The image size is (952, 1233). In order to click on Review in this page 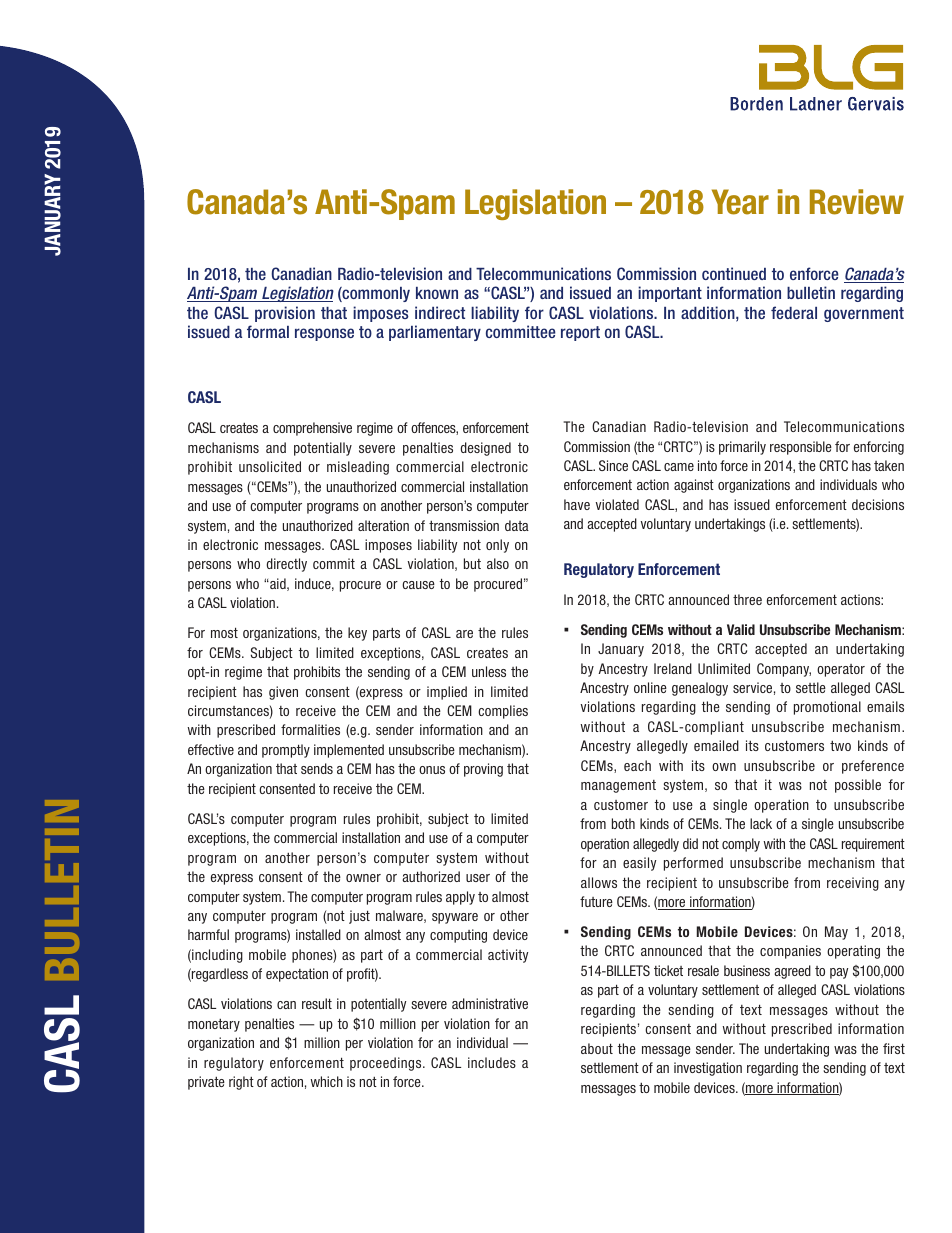, I will do `click(857, 202)`.
